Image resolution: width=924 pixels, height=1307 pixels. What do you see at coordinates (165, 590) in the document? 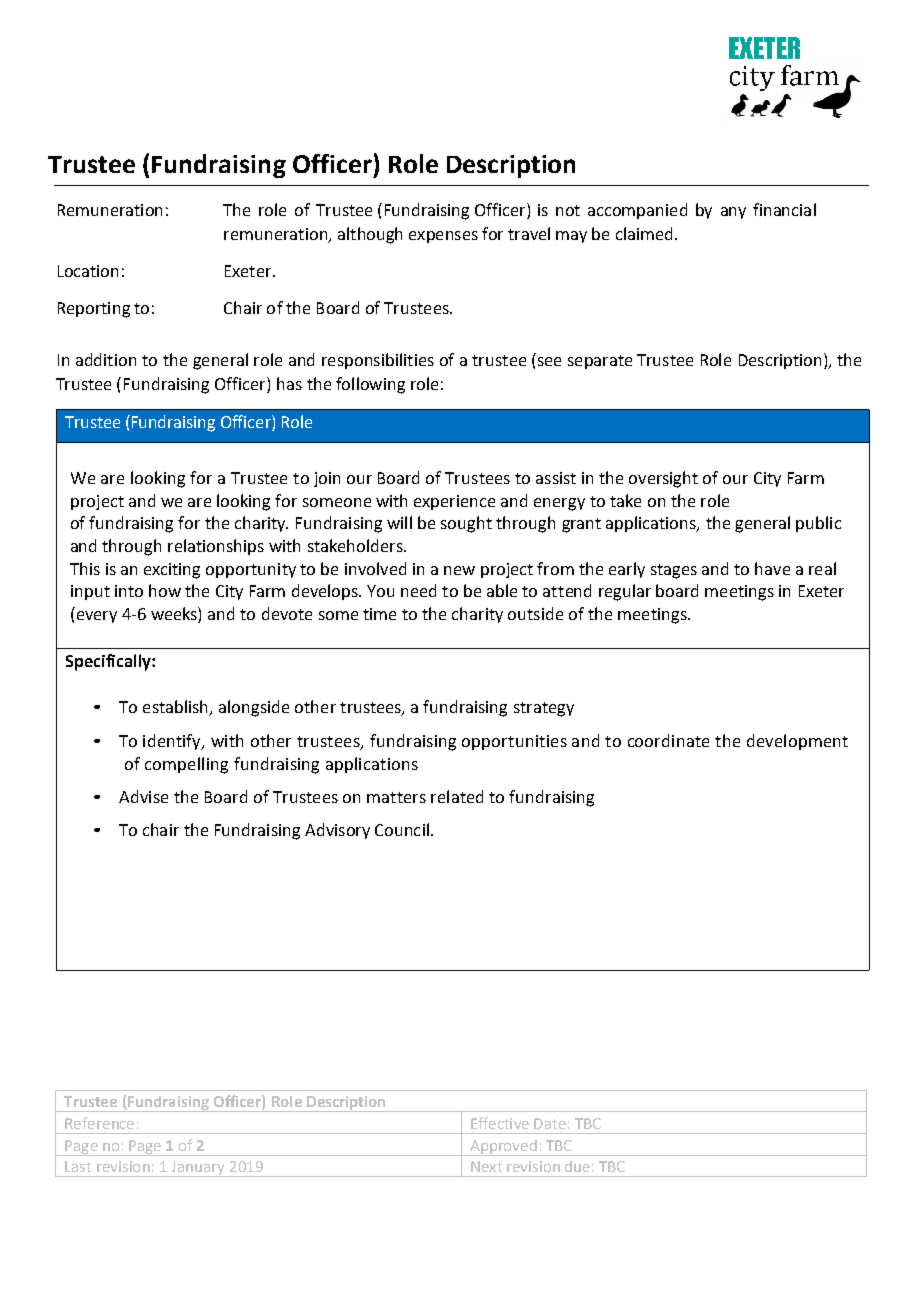
I see `how` at bounding box center [165, 590].
